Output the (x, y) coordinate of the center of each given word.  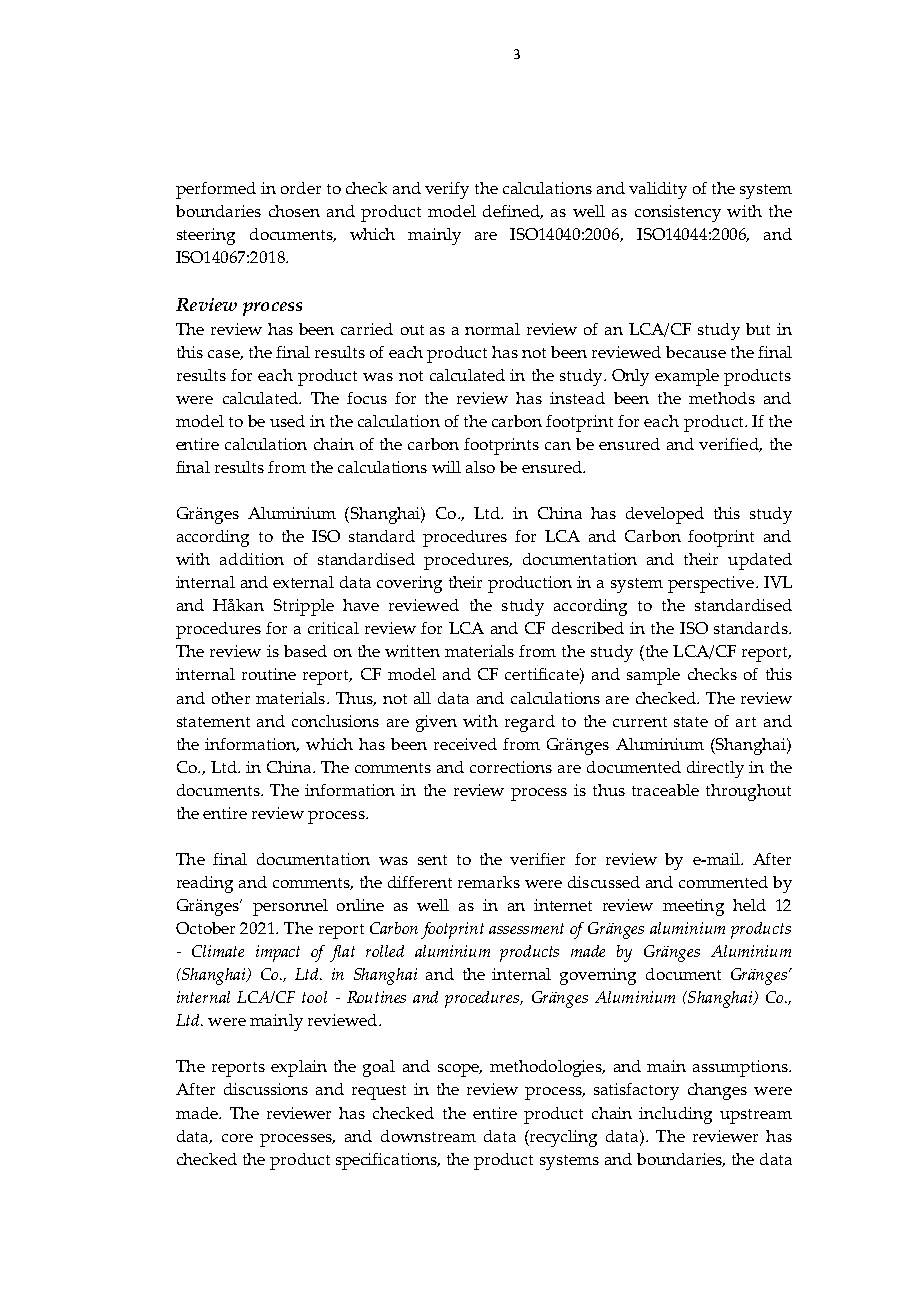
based (305, 651)
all (422, 698)
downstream (428, 1136)
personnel (290, 907)
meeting (693, 907)
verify (447, 190)
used (287, 421)
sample (653, 676)
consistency (678, 213)
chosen (294, 211)
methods (722, 398)
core (237, 1138)
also (480, 467)
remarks (489, 882)
